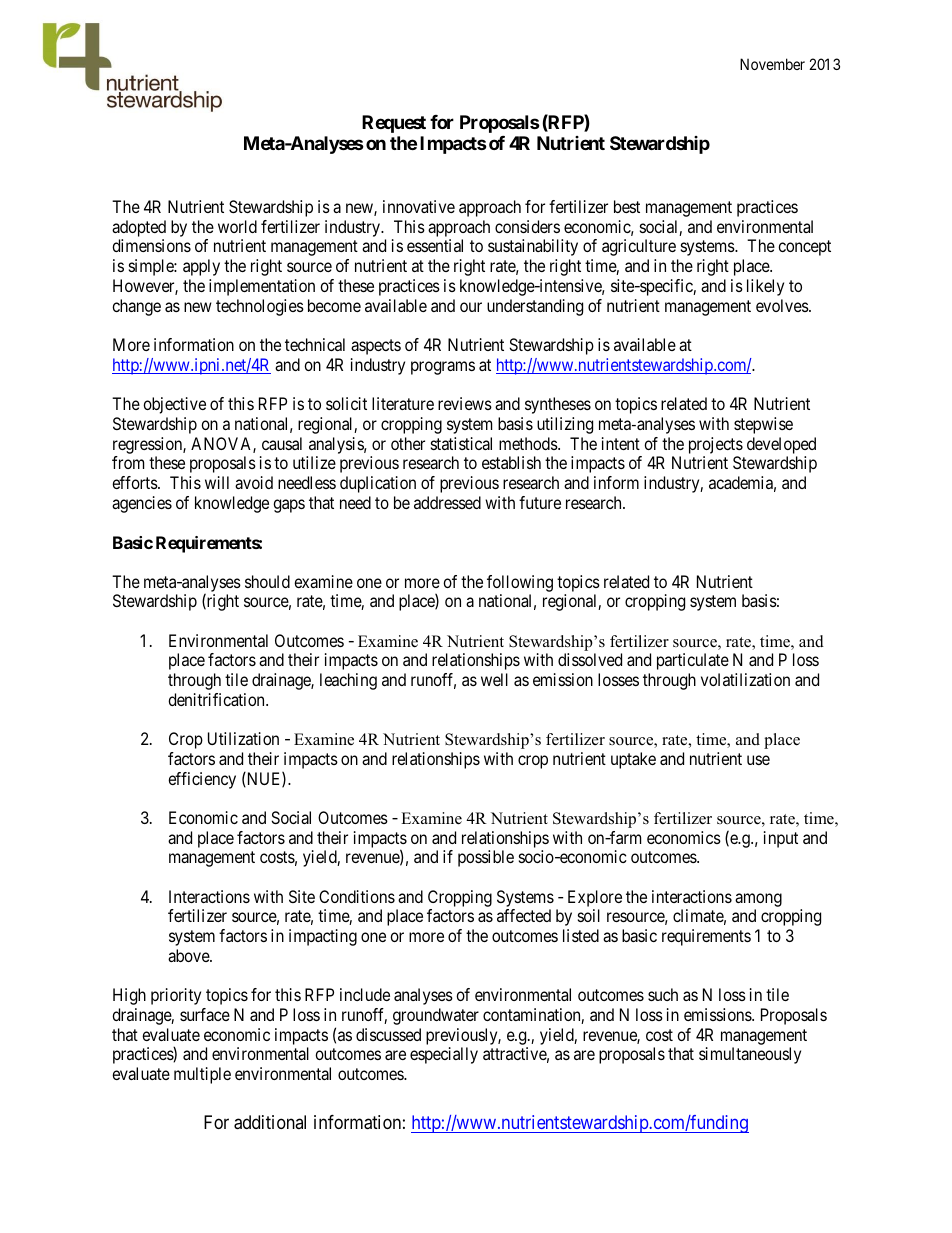 Image resolution: width=952 pixels, height=1233 pixels. Describe the element at coordinates (394, 124) in the document. I see `Request` at that location.
